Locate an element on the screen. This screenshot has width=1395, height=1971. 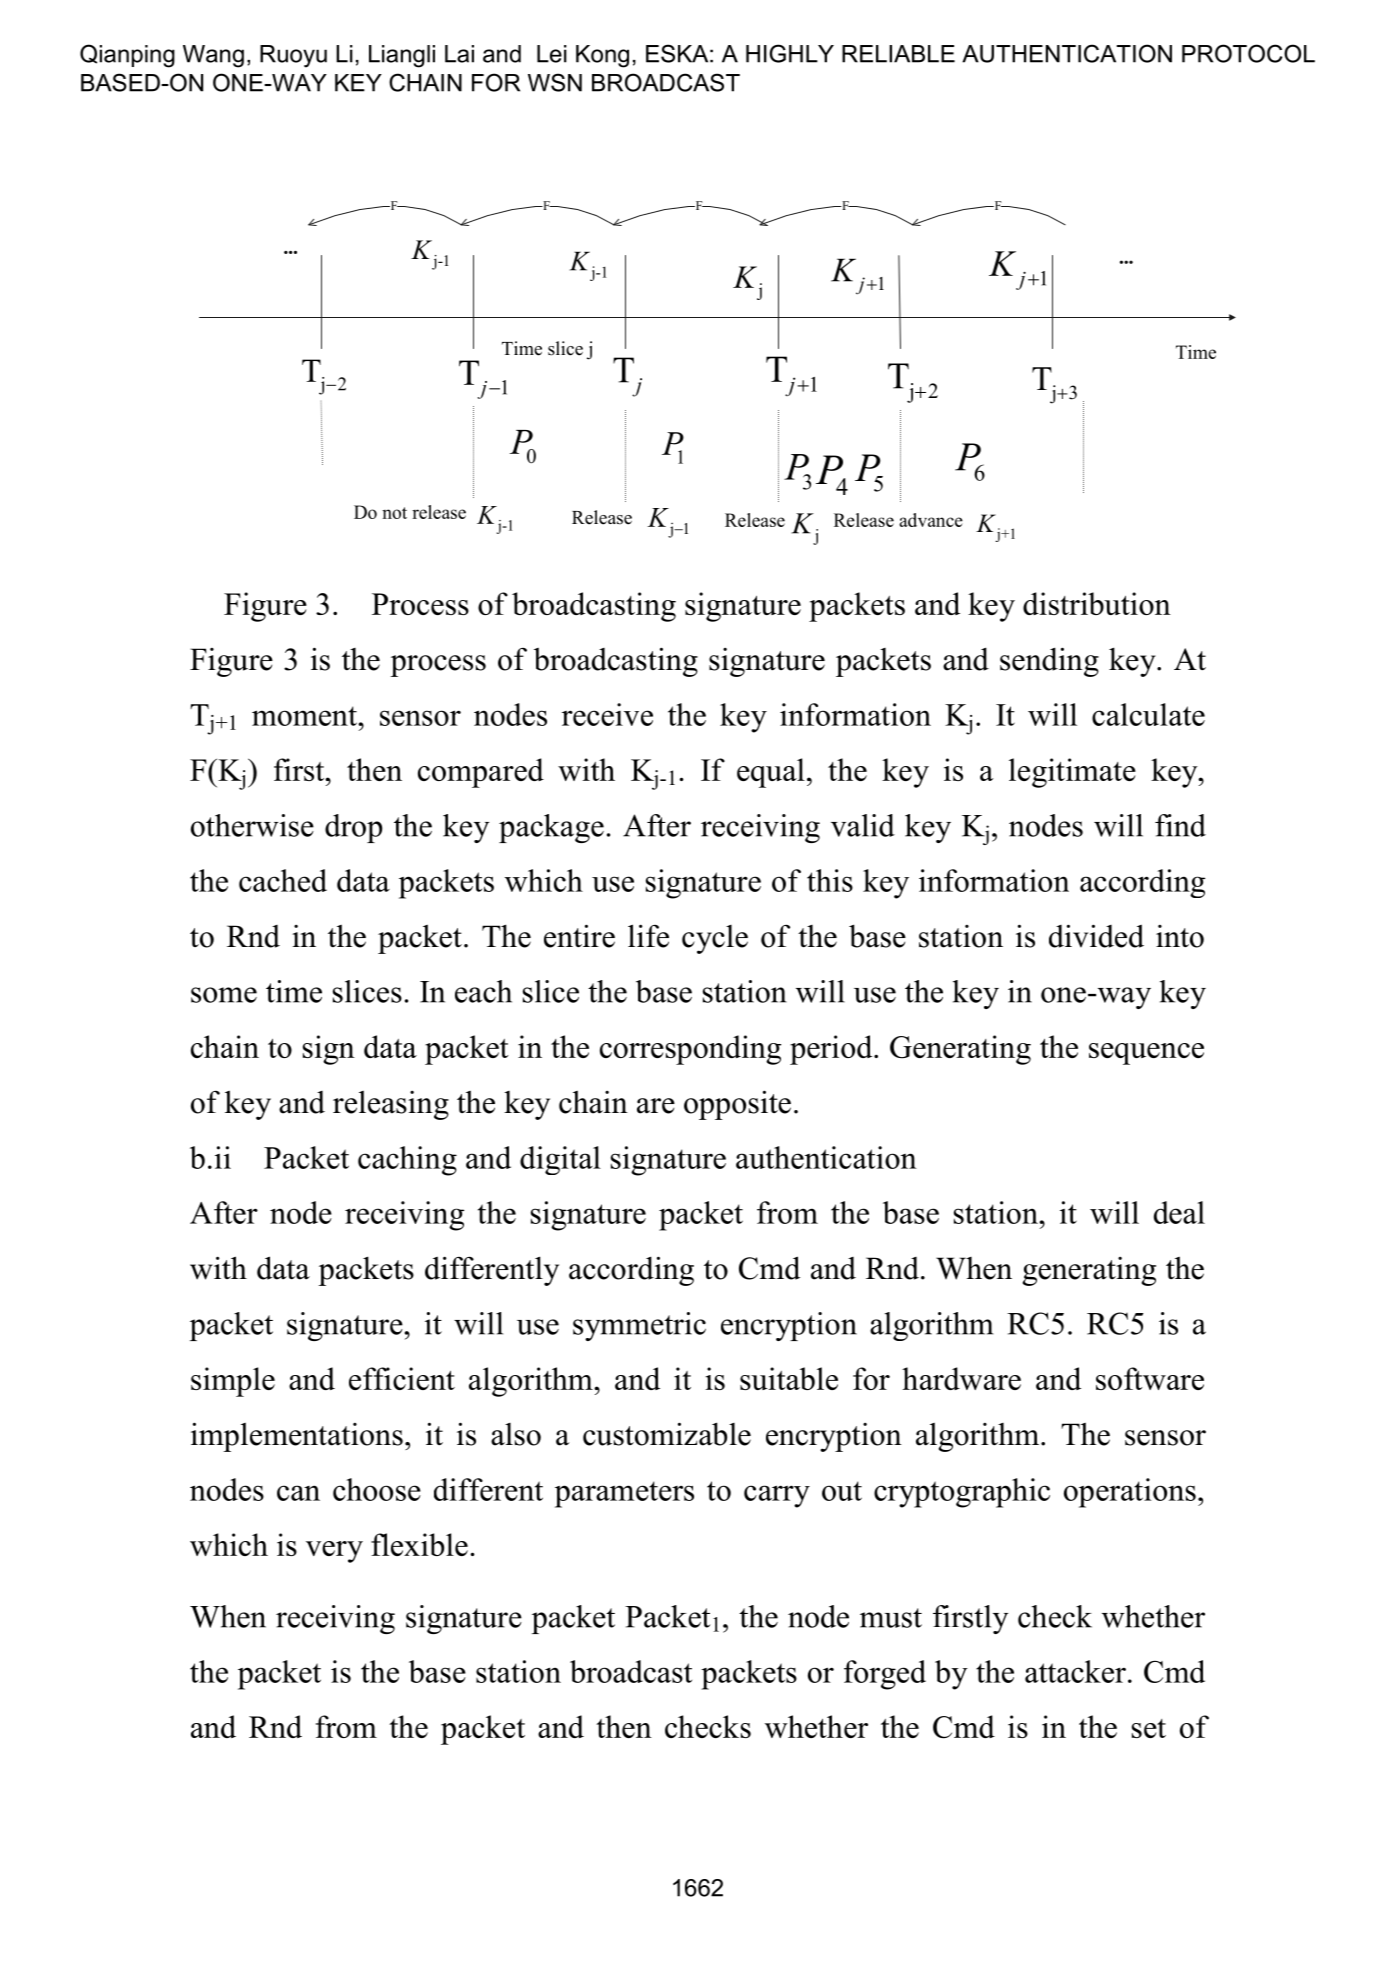
PROTOCOL is located at coordinates (1248, 53).
